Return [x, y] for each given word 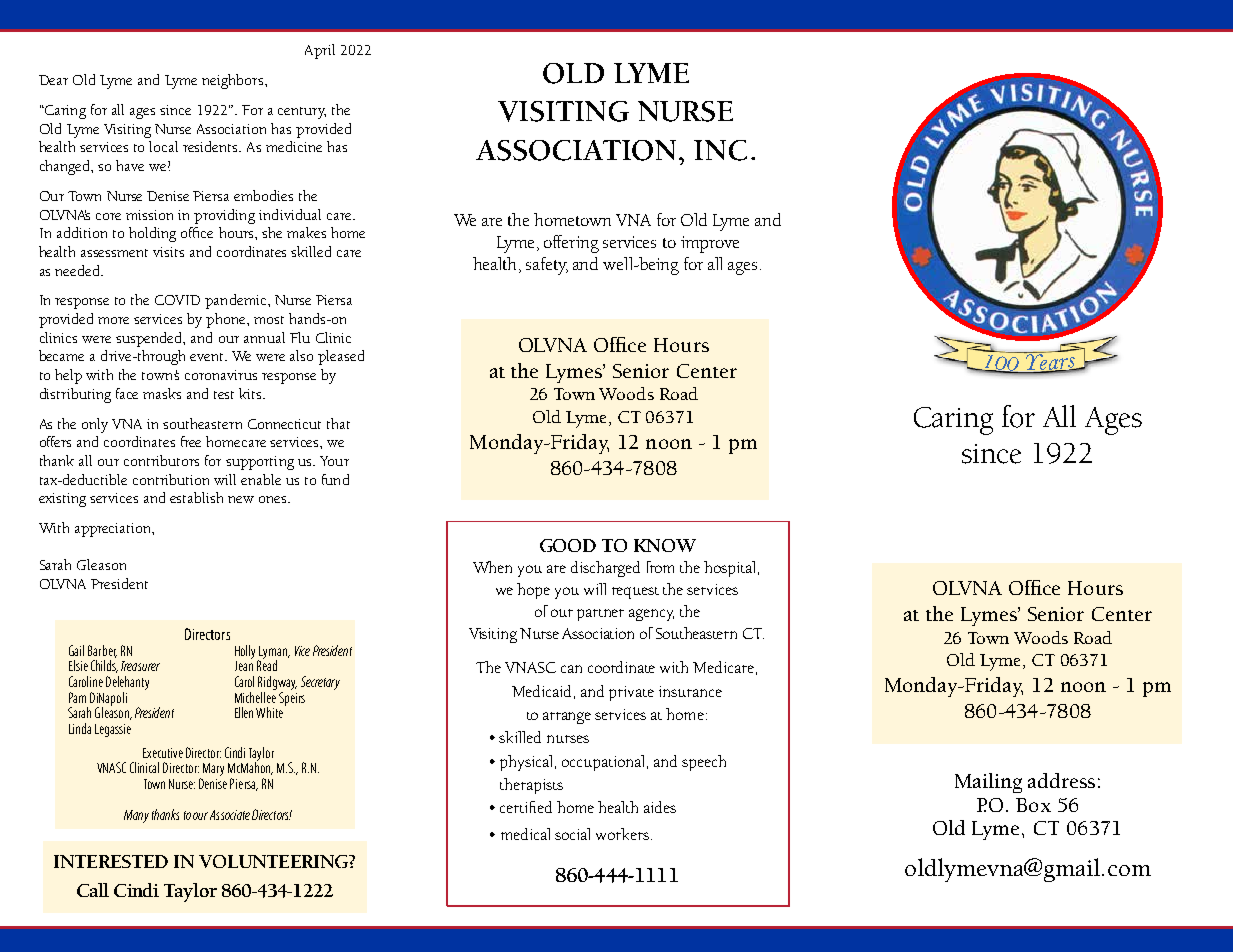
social [572, 834]
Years [1051, 362]
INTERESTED [111, 861]
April [320, 51]
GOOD [568, 545]
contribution [171, 479]
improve [710, 244]
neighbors [234, 81]
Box [1033, 805]
